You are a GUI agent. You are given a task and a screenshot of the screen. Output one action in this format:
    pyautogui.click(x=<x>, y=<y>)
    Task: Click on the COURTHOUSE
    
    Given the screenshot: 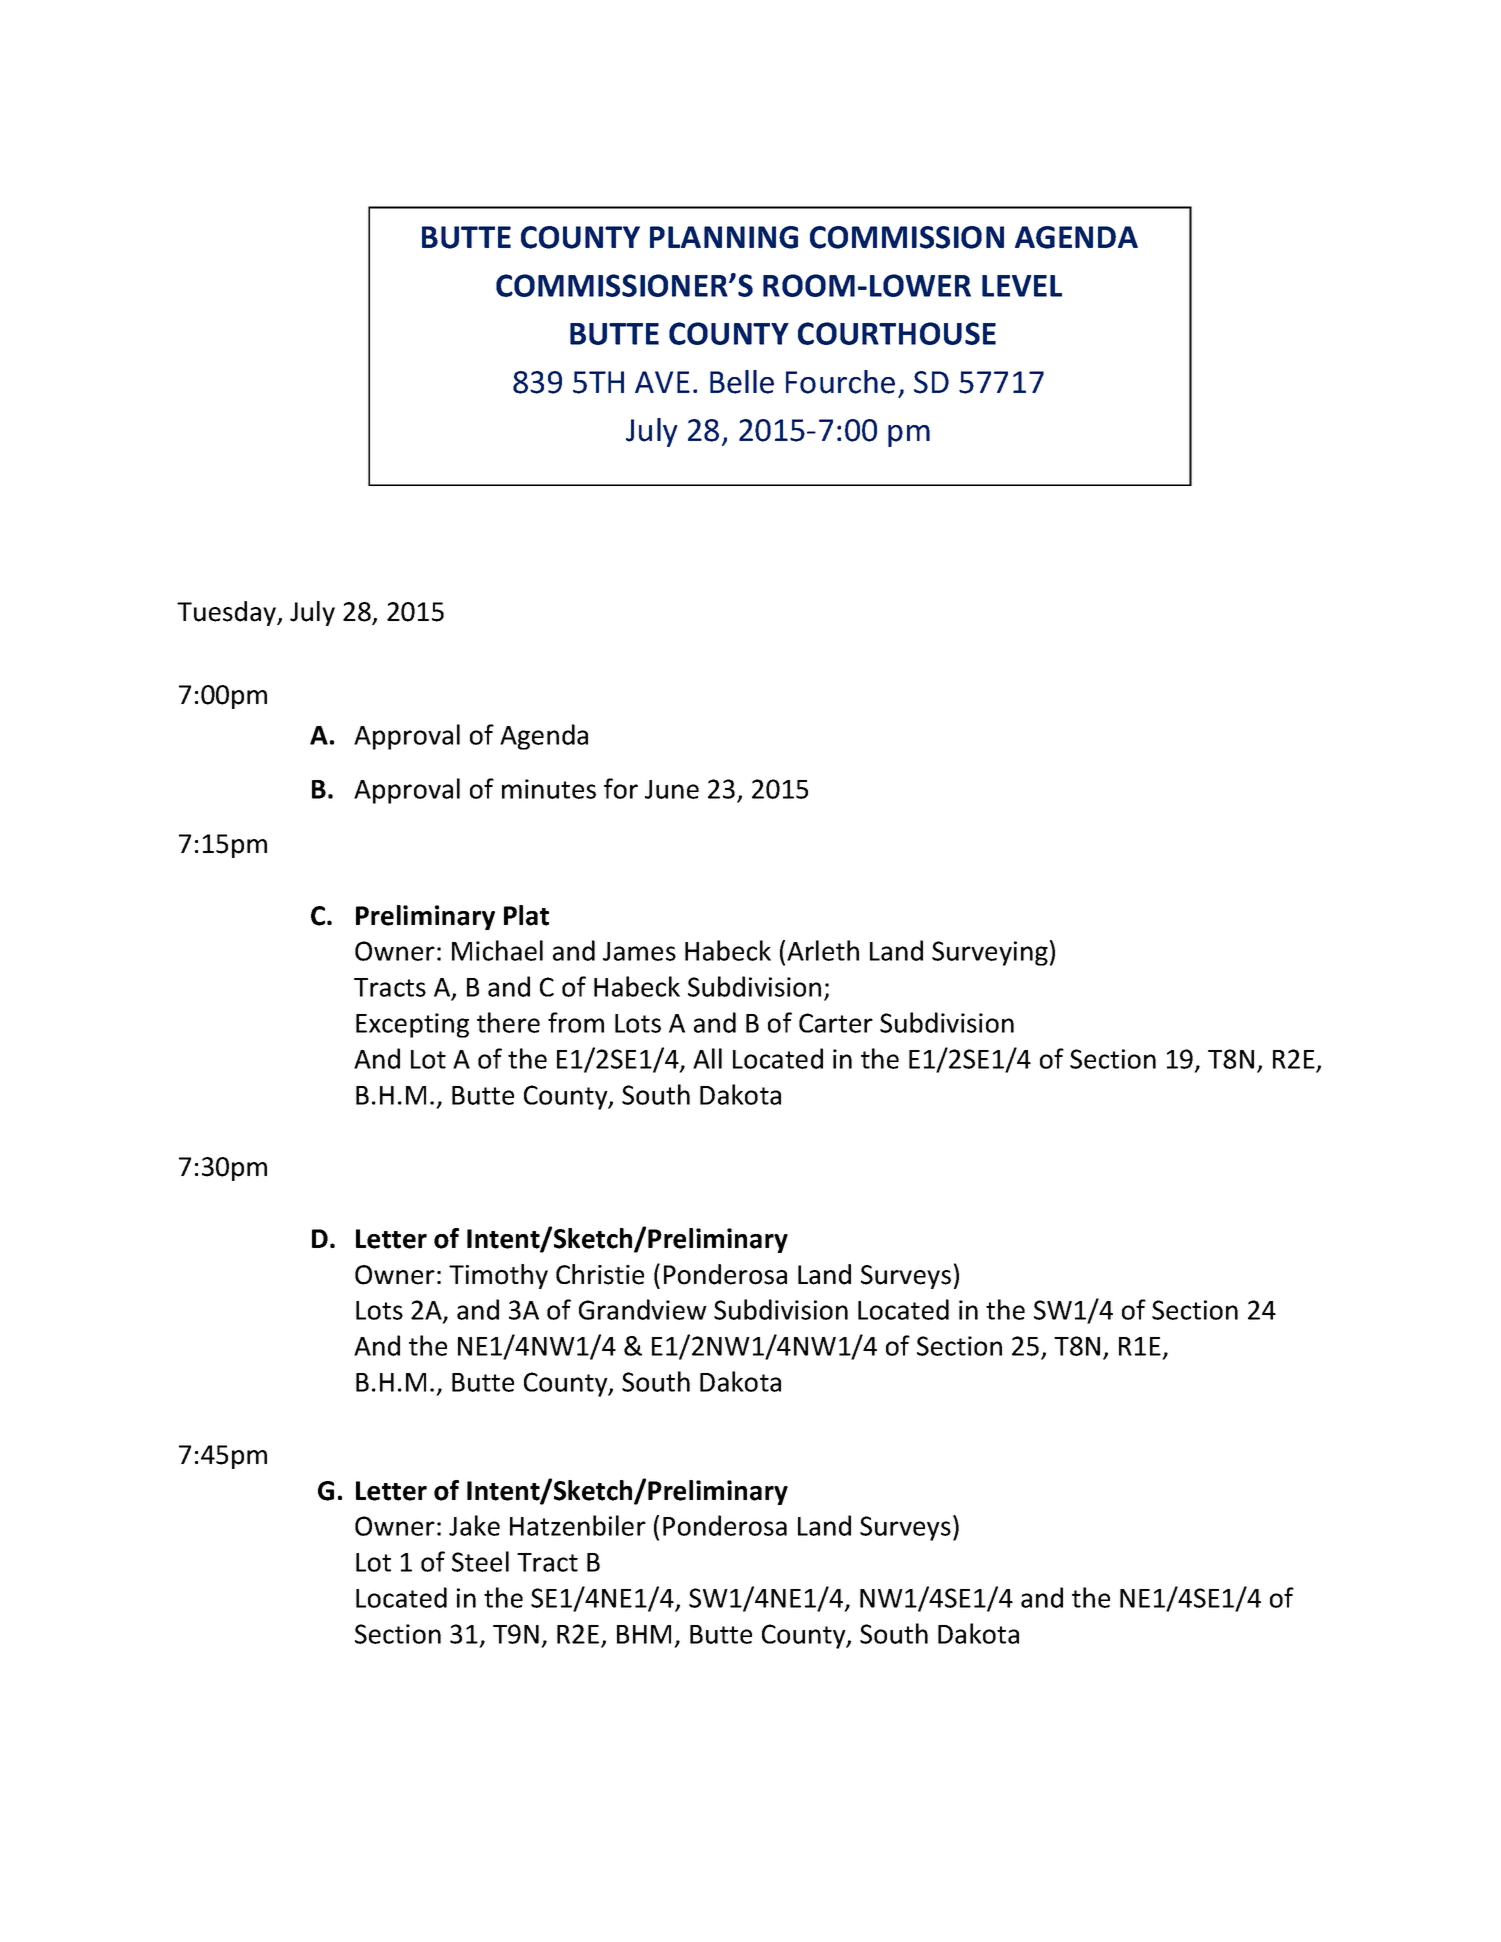 What is the action you would take?
    pyautogui.click(x=897, y=333)
